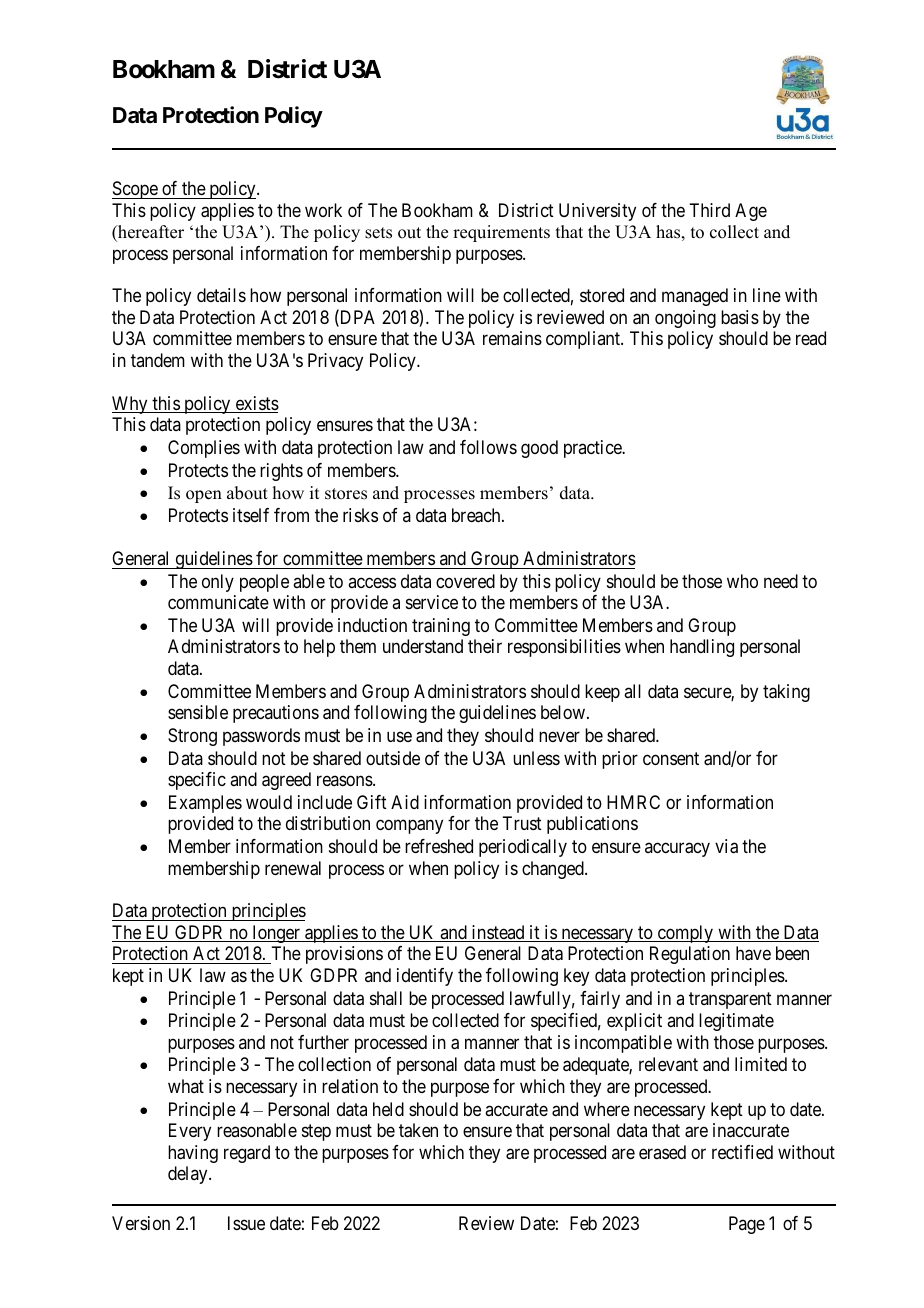  Describe the element at coordinates (189, 1175) in the page. I see `delay` at that location.
